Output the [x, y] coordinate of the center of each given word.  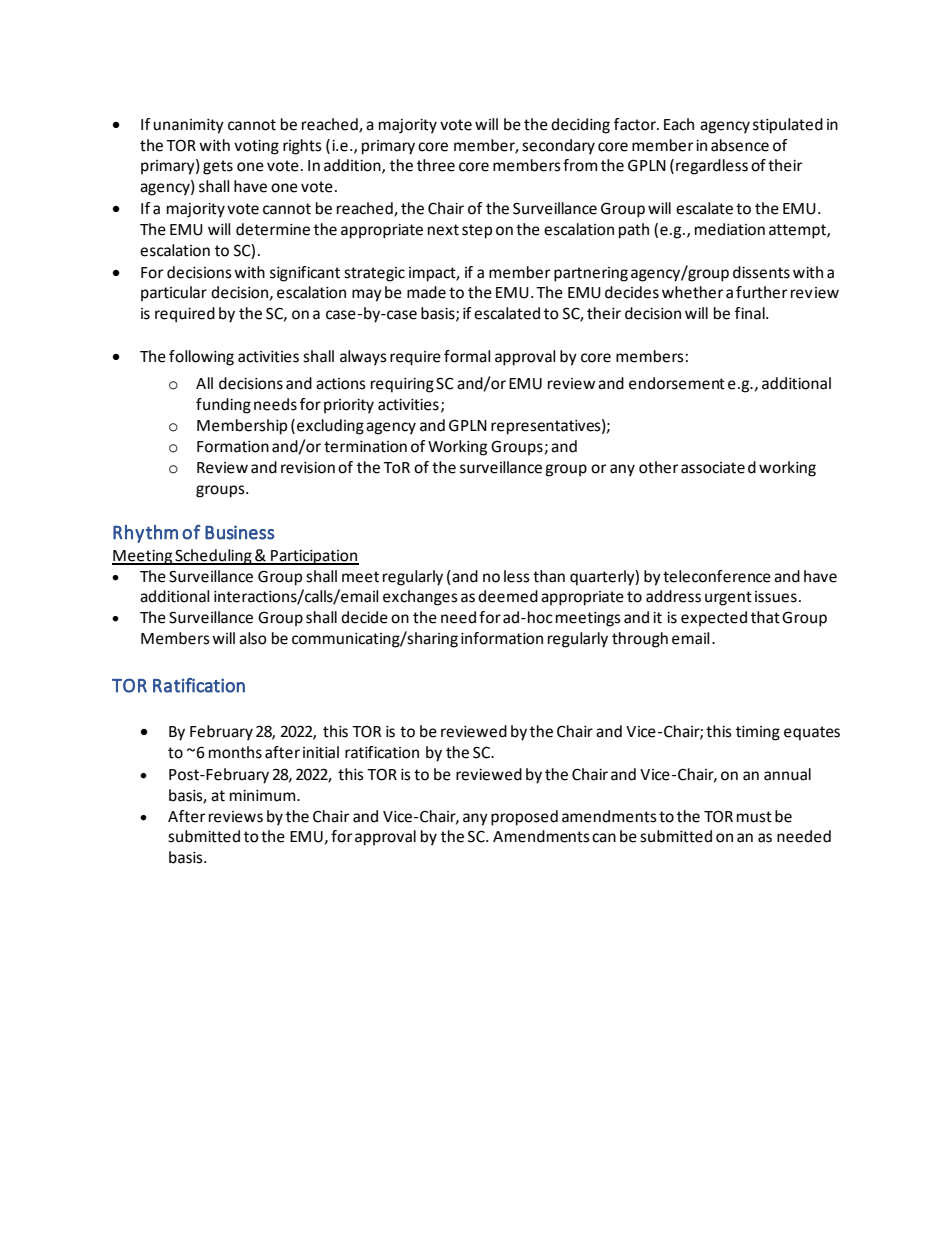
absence [740, 145]
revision [308, 468]
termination [365, 447]
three [436, 165]
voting [256, 147]
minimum [264, 796]
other [659, 467]
